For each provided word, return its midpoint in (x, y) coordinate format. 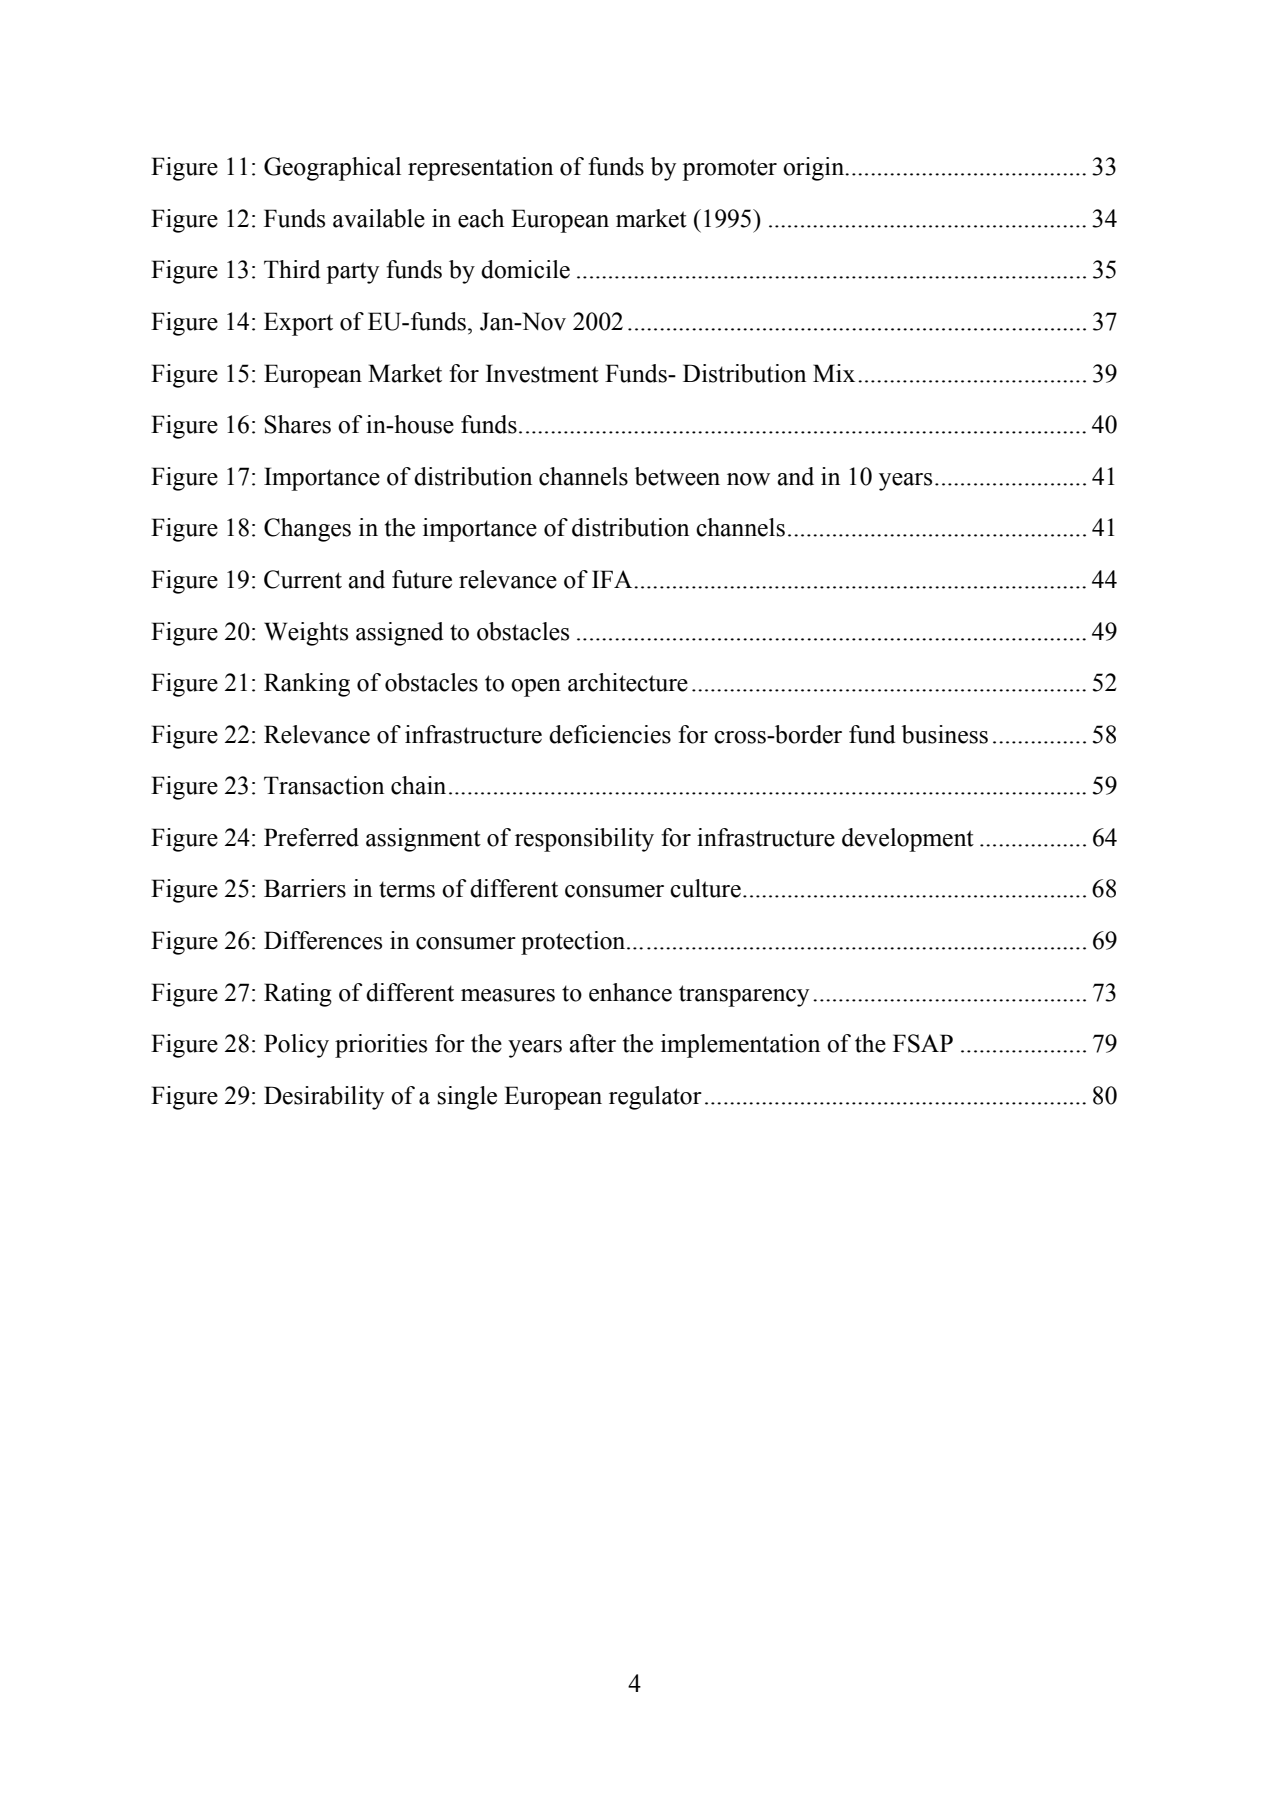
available (379, 218)
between (677, 476)
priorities (381, 1046)
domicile (525, 269)
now (748, 479)
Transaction (324, 785)
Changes (307, 530)
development (908, 840)
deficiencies (610, 734)
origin (815, 169)
